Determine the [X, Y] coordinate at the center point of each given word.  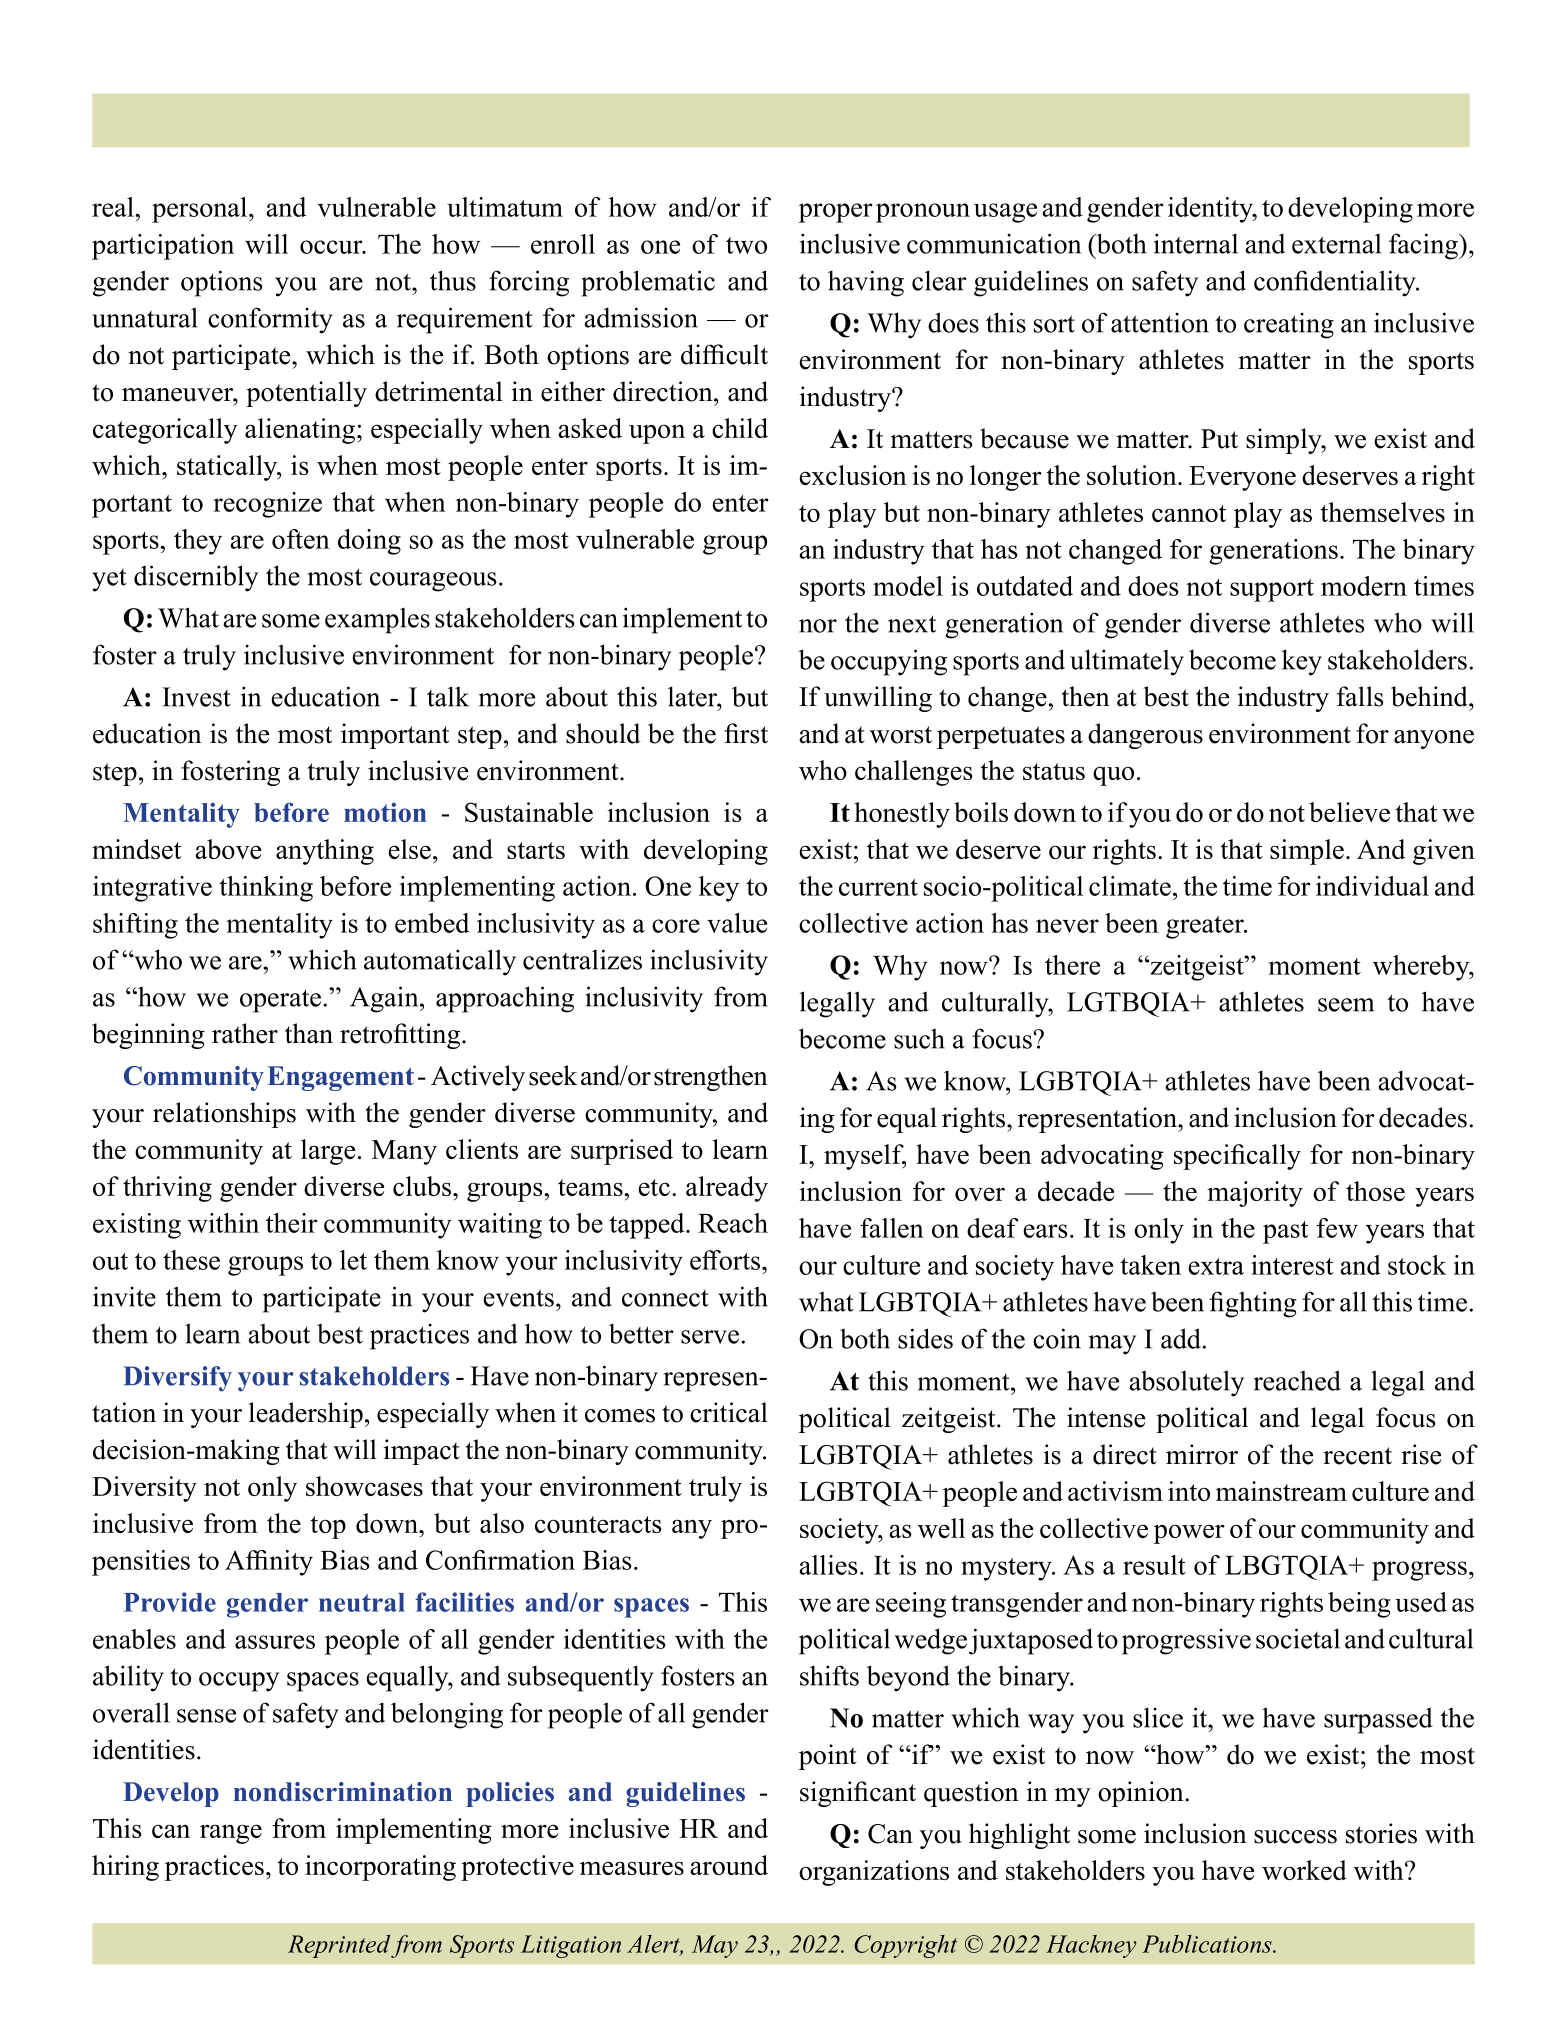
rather [245, 1033]
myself [865, 1157]
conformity [270, 320]
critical [729, 1412]
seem [1346, 1005]
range [231, 1834]
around [729, 1865]
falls [1360, 696]
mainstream [1281, 1491]
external [1336, 244]
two [746, 245]
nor [818, 626]
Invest [196, 697]
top [328, 1527]
